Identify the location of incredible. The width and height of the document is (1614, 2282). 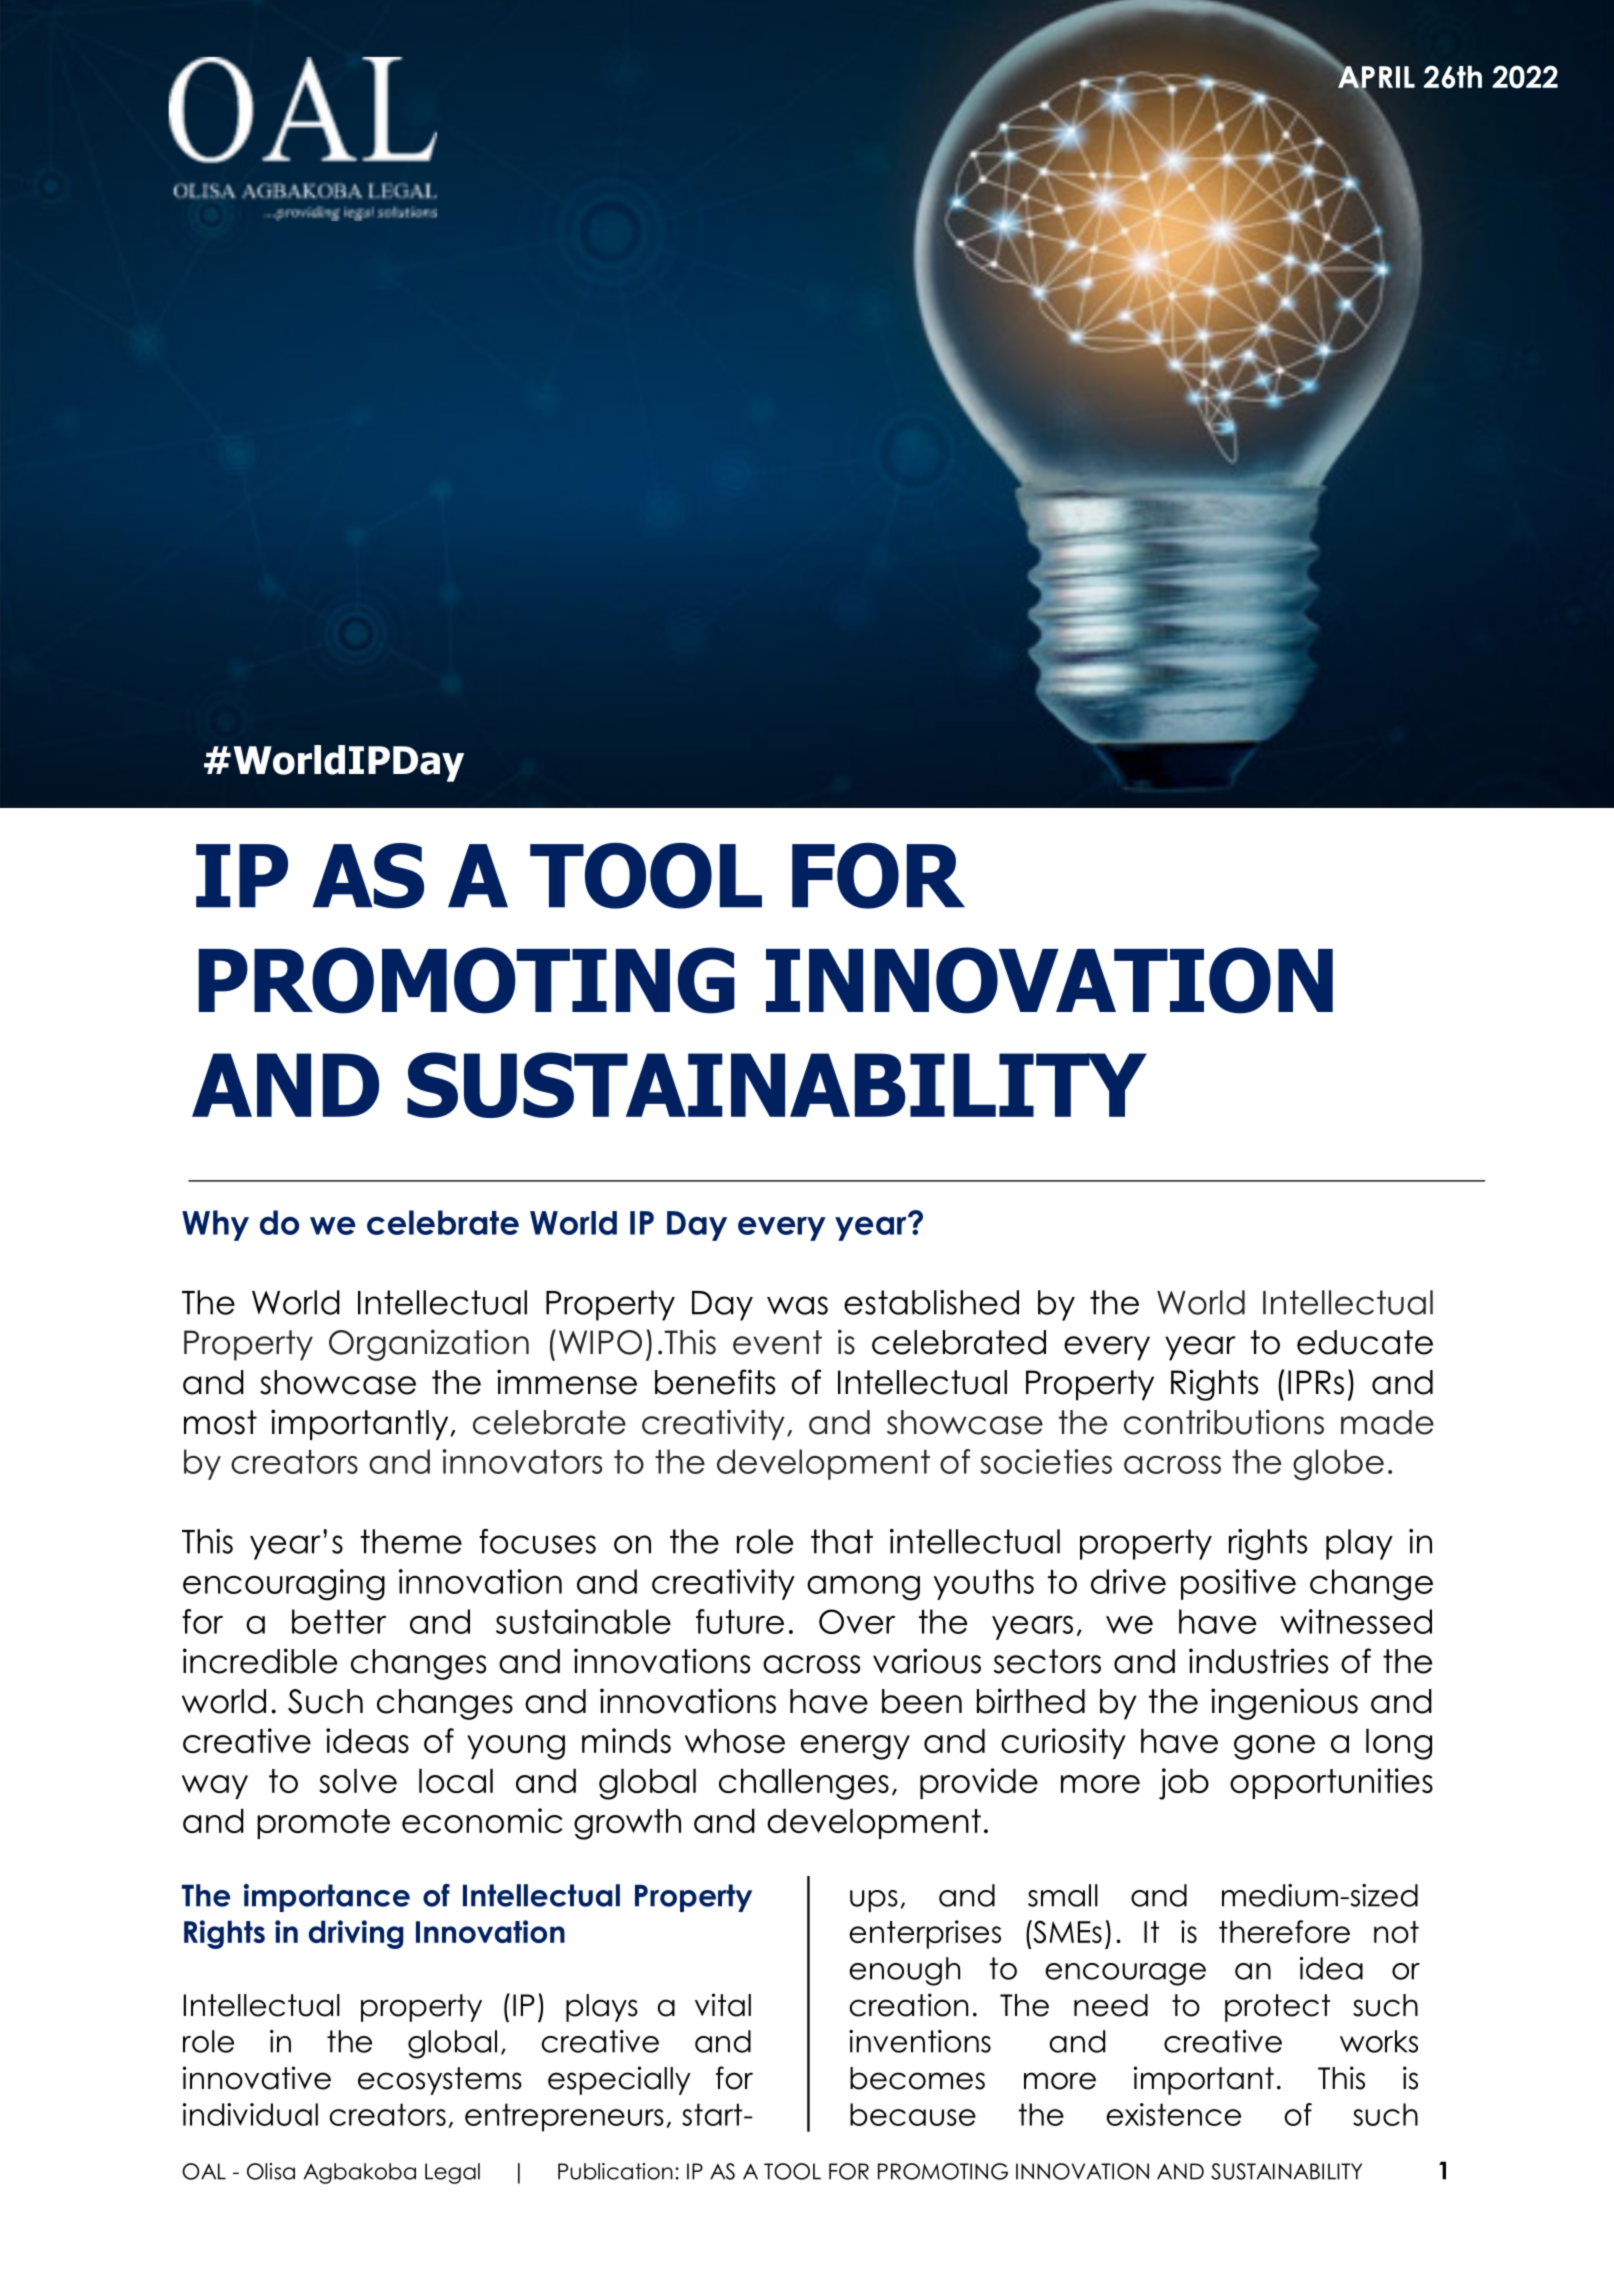
(260, 1661).
